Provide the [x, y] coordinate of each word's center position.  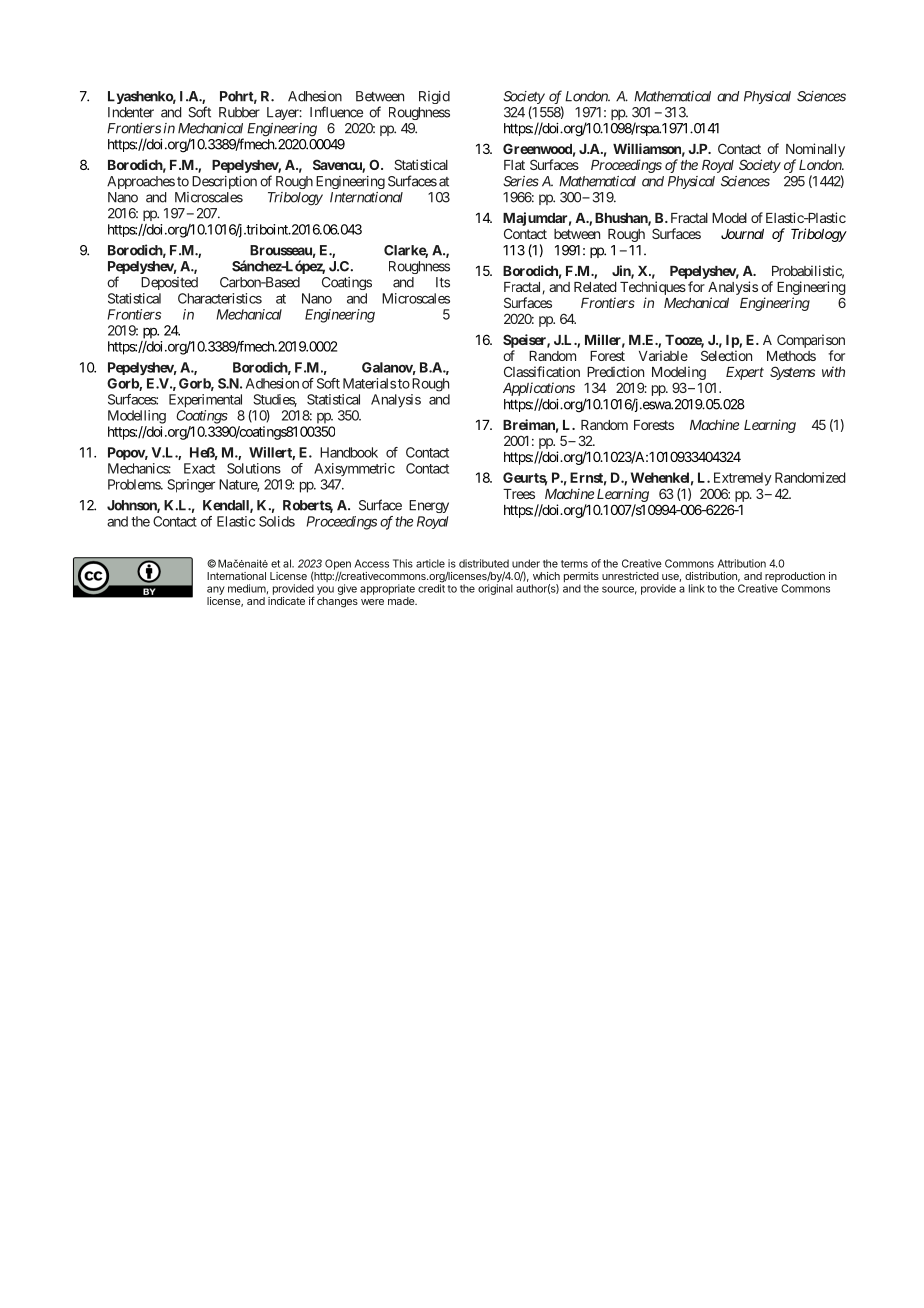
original [495, 588]
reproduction [795, 578]
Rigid [434, 97]
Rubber [239, 112]
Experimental [205, 400]
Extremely [743, 479]
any [216, 590]
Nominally [815, 150]
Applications [539, 389]
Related [595, 287]
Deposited [169, 283]
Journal [742, 234]
